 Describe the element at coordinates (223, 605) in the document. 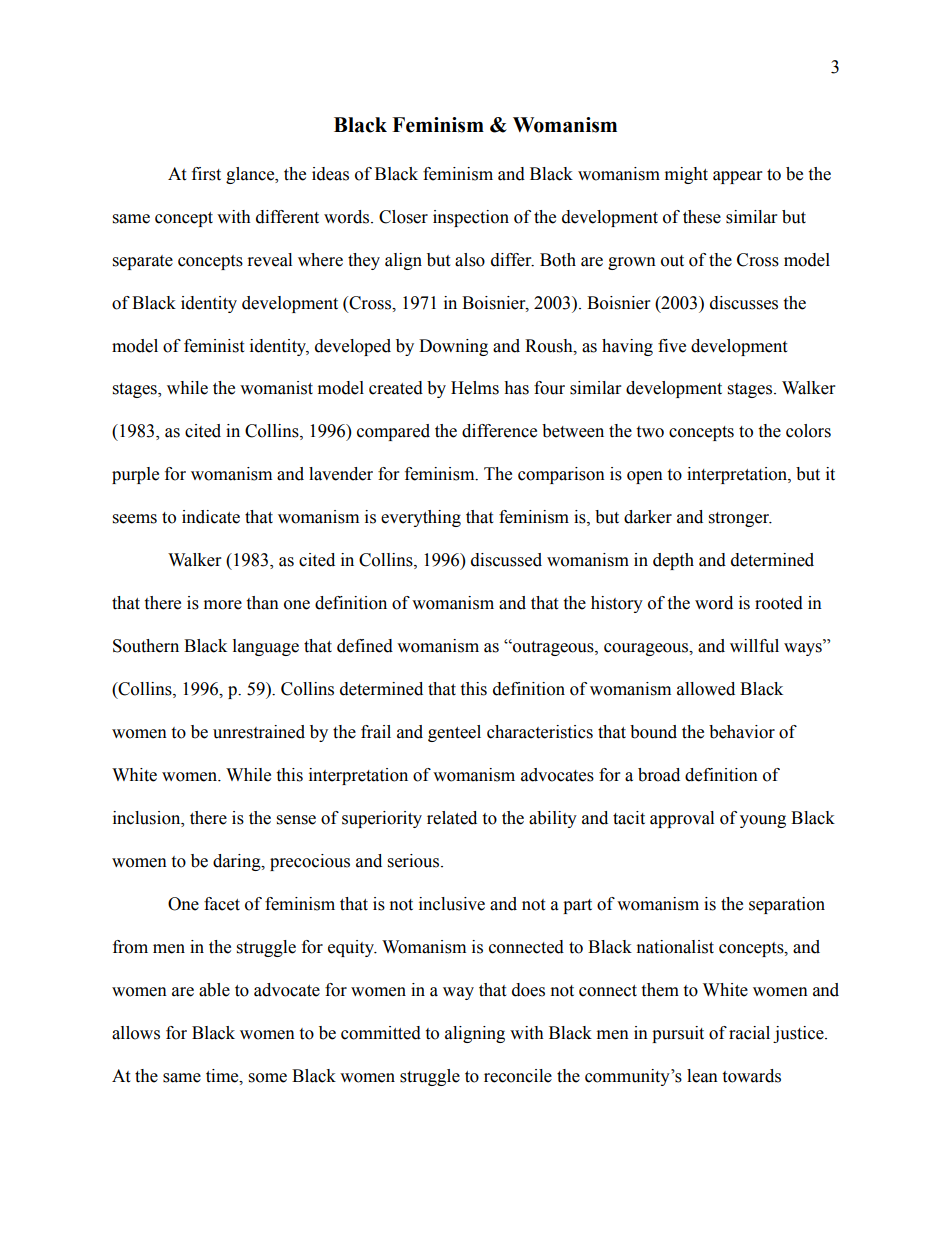

I see `more` at that location.
